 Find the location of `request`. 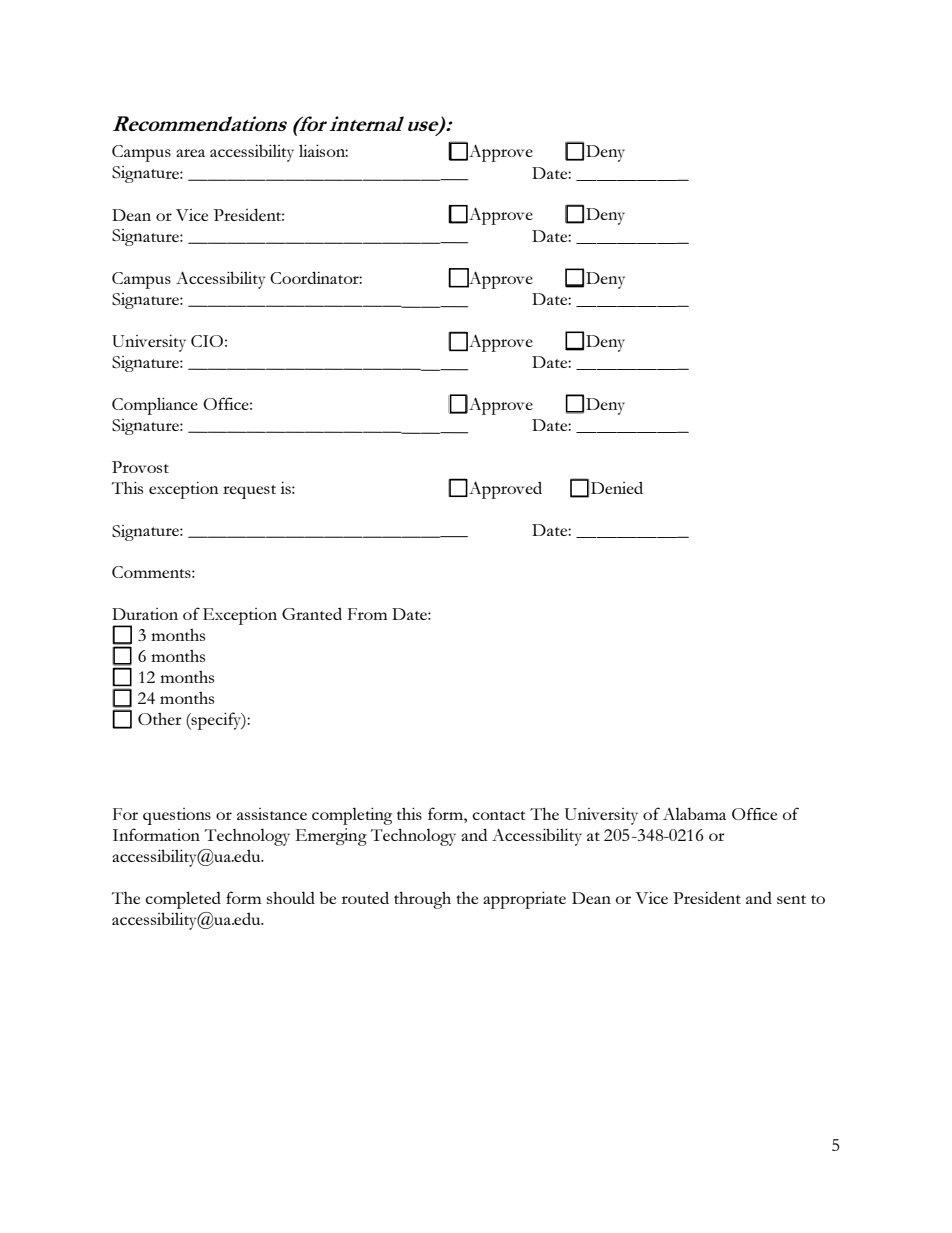

request is located at coordinates (249, 492).
